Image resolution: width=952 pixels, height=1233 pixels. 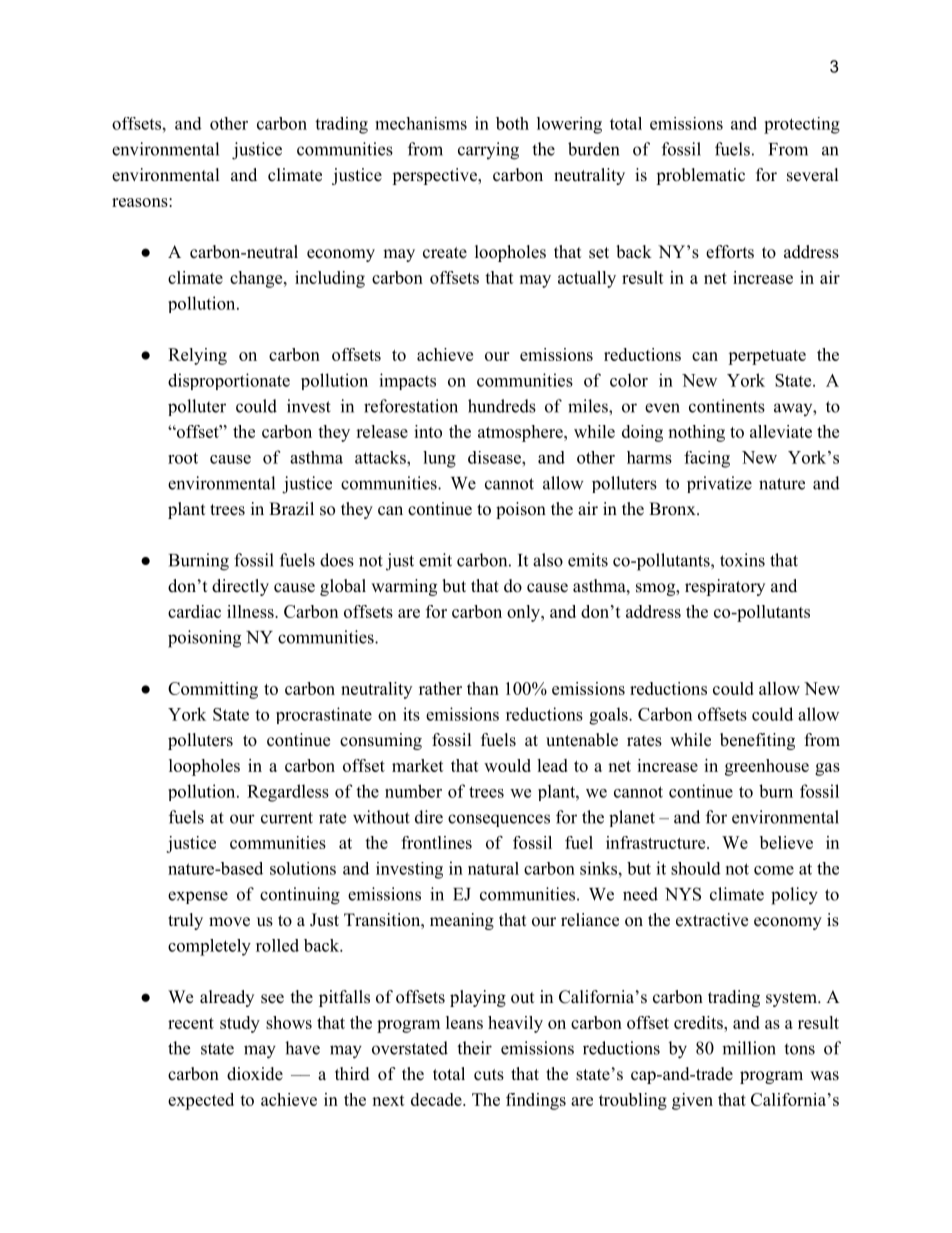 What do you see at coordinates (524, 613) in the screenshot?
I see `only` at bounding box center [524, 613].
